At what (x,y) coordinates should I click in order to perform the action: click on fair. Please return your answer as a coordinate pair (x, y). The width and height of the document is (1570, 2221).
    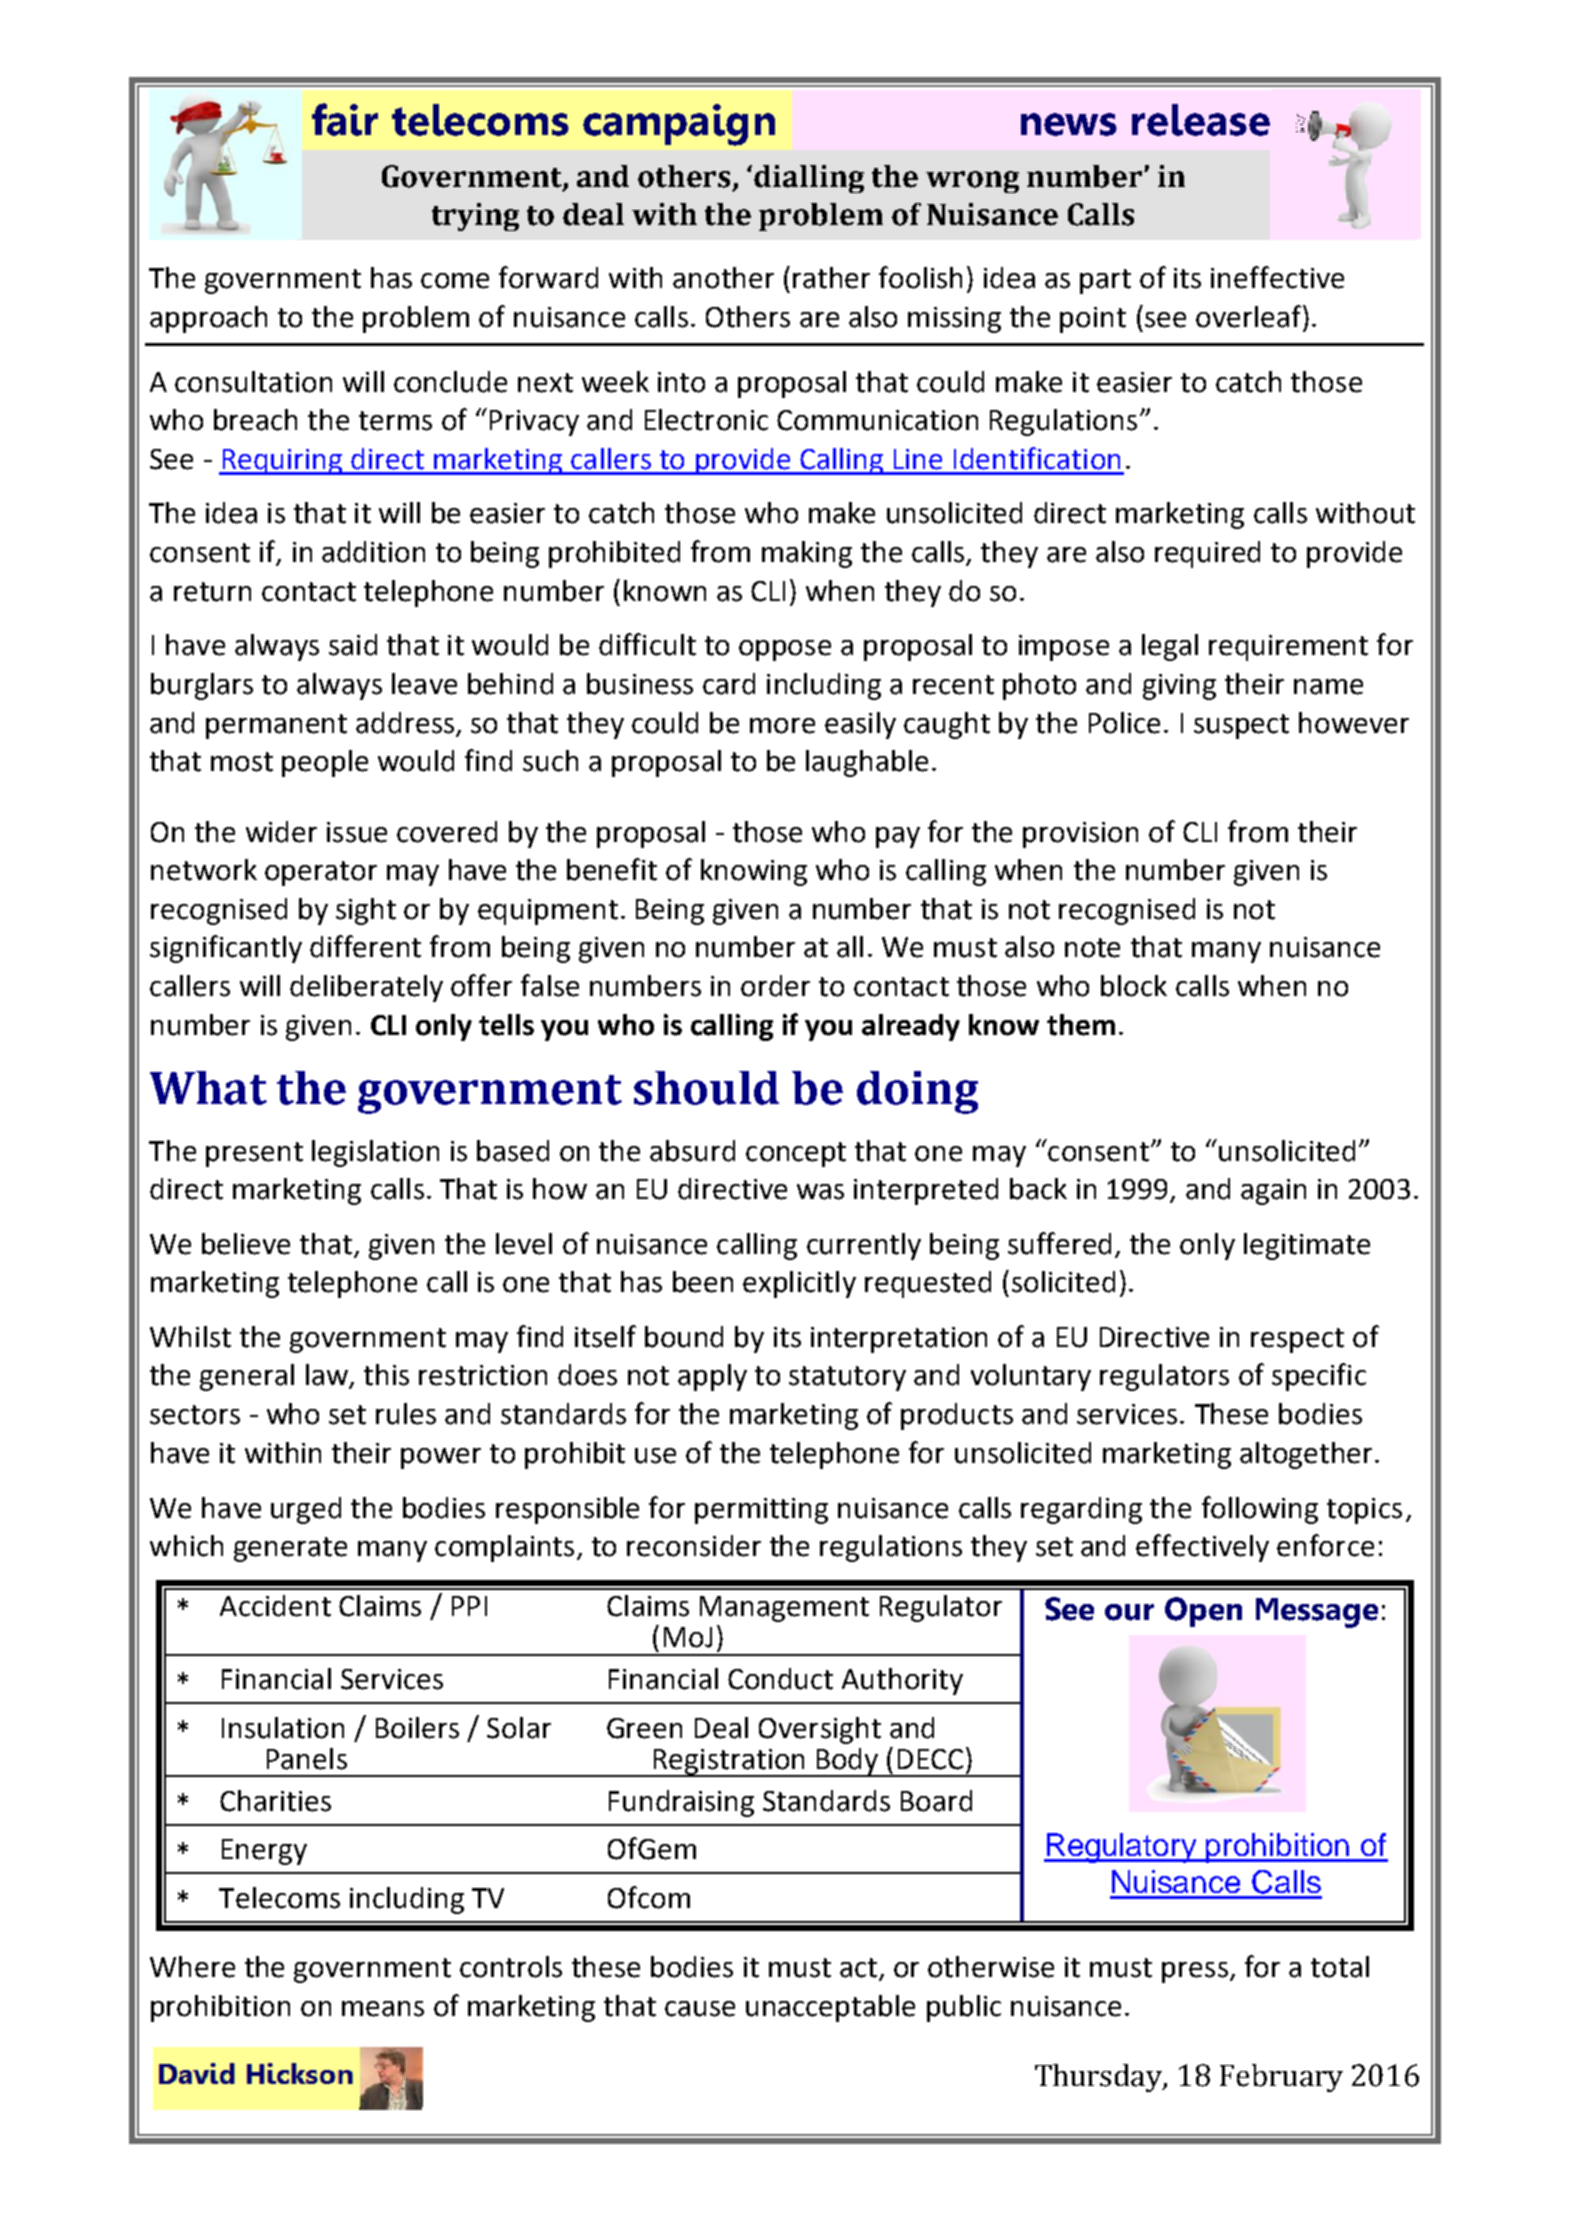
    Looking at the image, I should click on (345, 119).
